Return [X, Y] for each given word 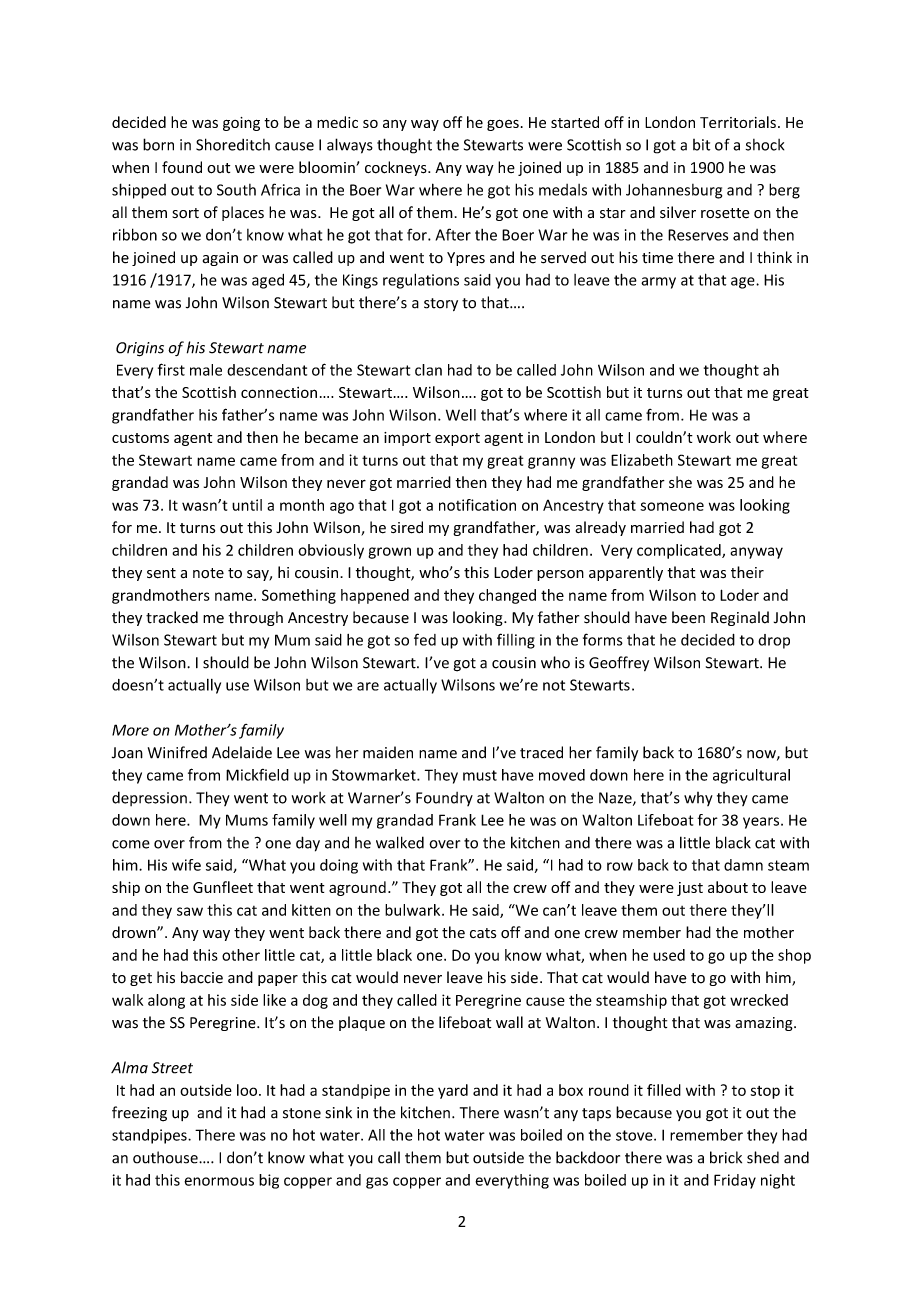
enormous [219, 1181]
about [728, 887]
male [206, 370]
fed [425, 639]
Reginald [740, 618]
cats [483, 933]
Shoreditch [233, 144]
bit [701, 145]
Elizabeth [642, 460]
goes [503, 125]
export [457, 439]
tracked [172, 617]
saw [190, 911]
